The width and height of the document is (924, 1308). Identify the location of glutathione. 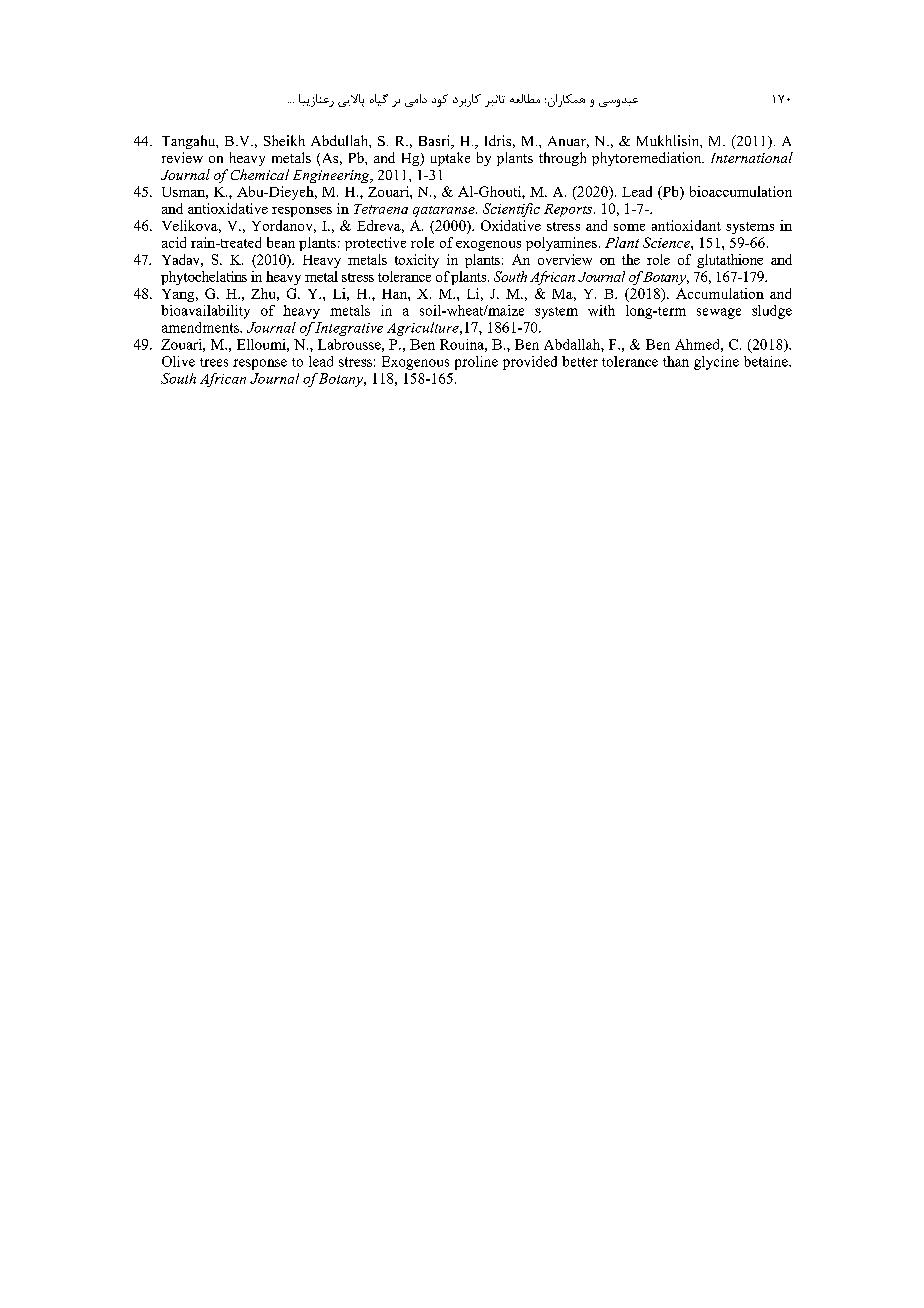
(730, 261).
